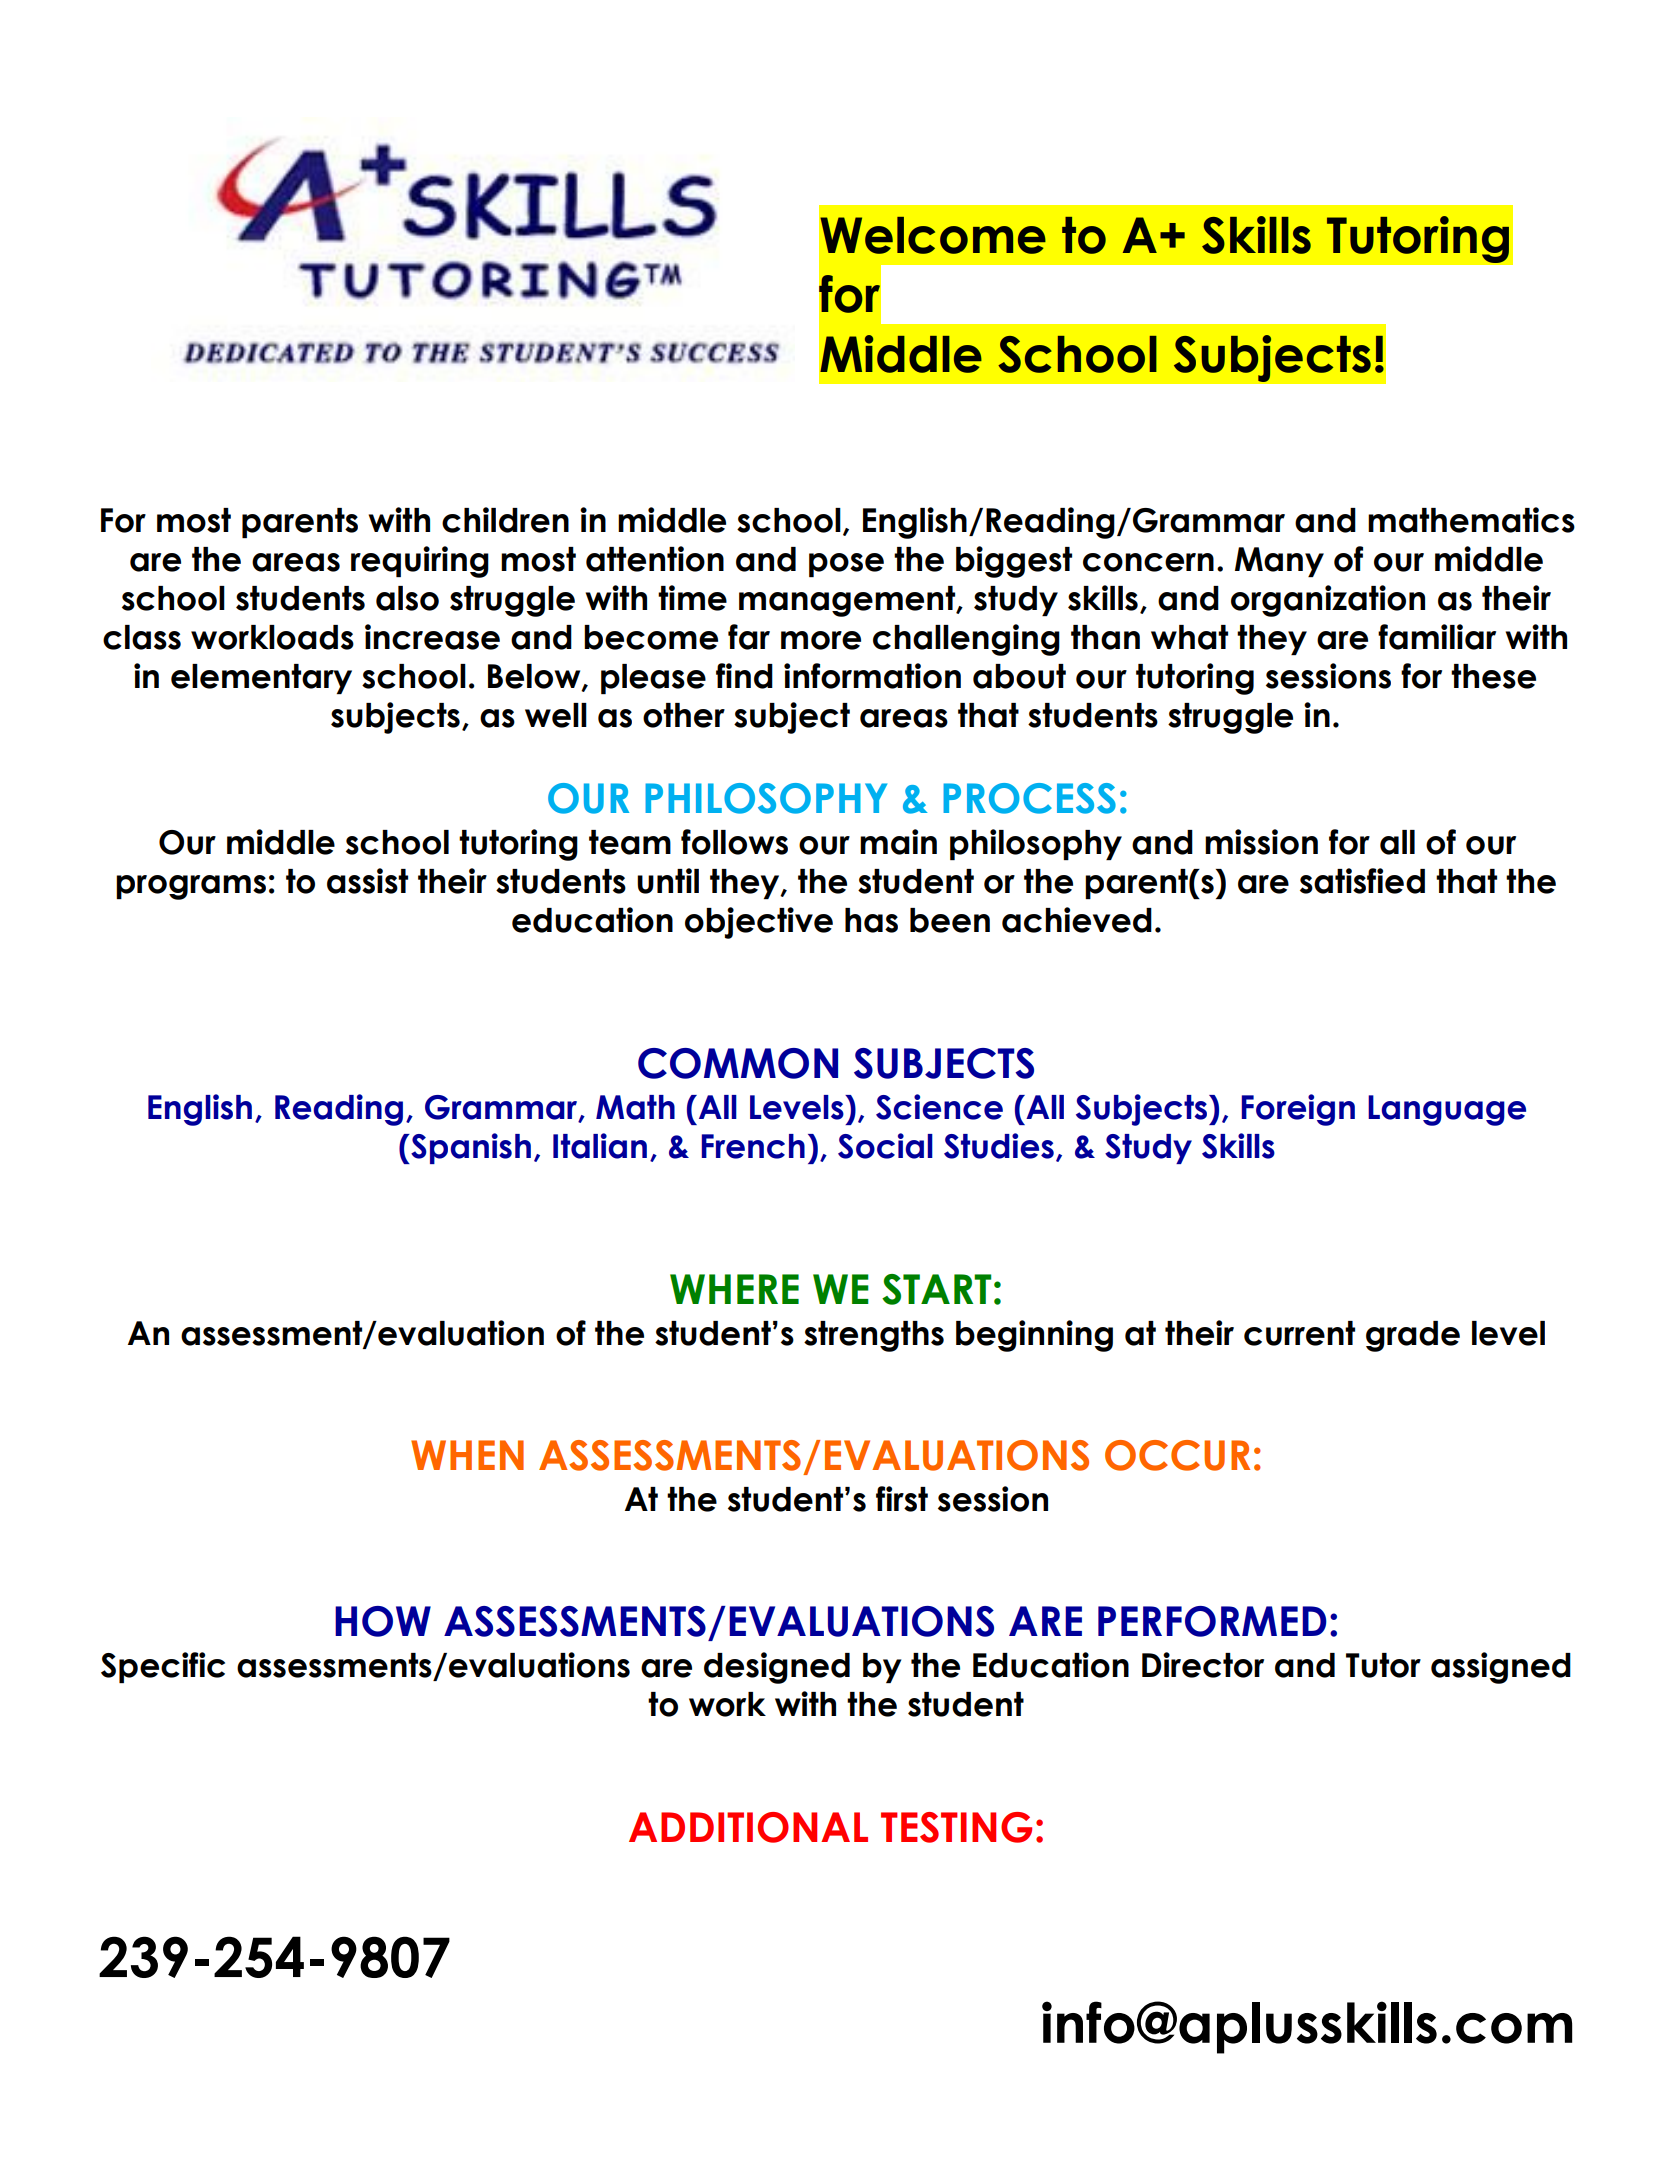 This image has height=2168, width=1675. I want to click on WHEN, so click(467, 1455).
